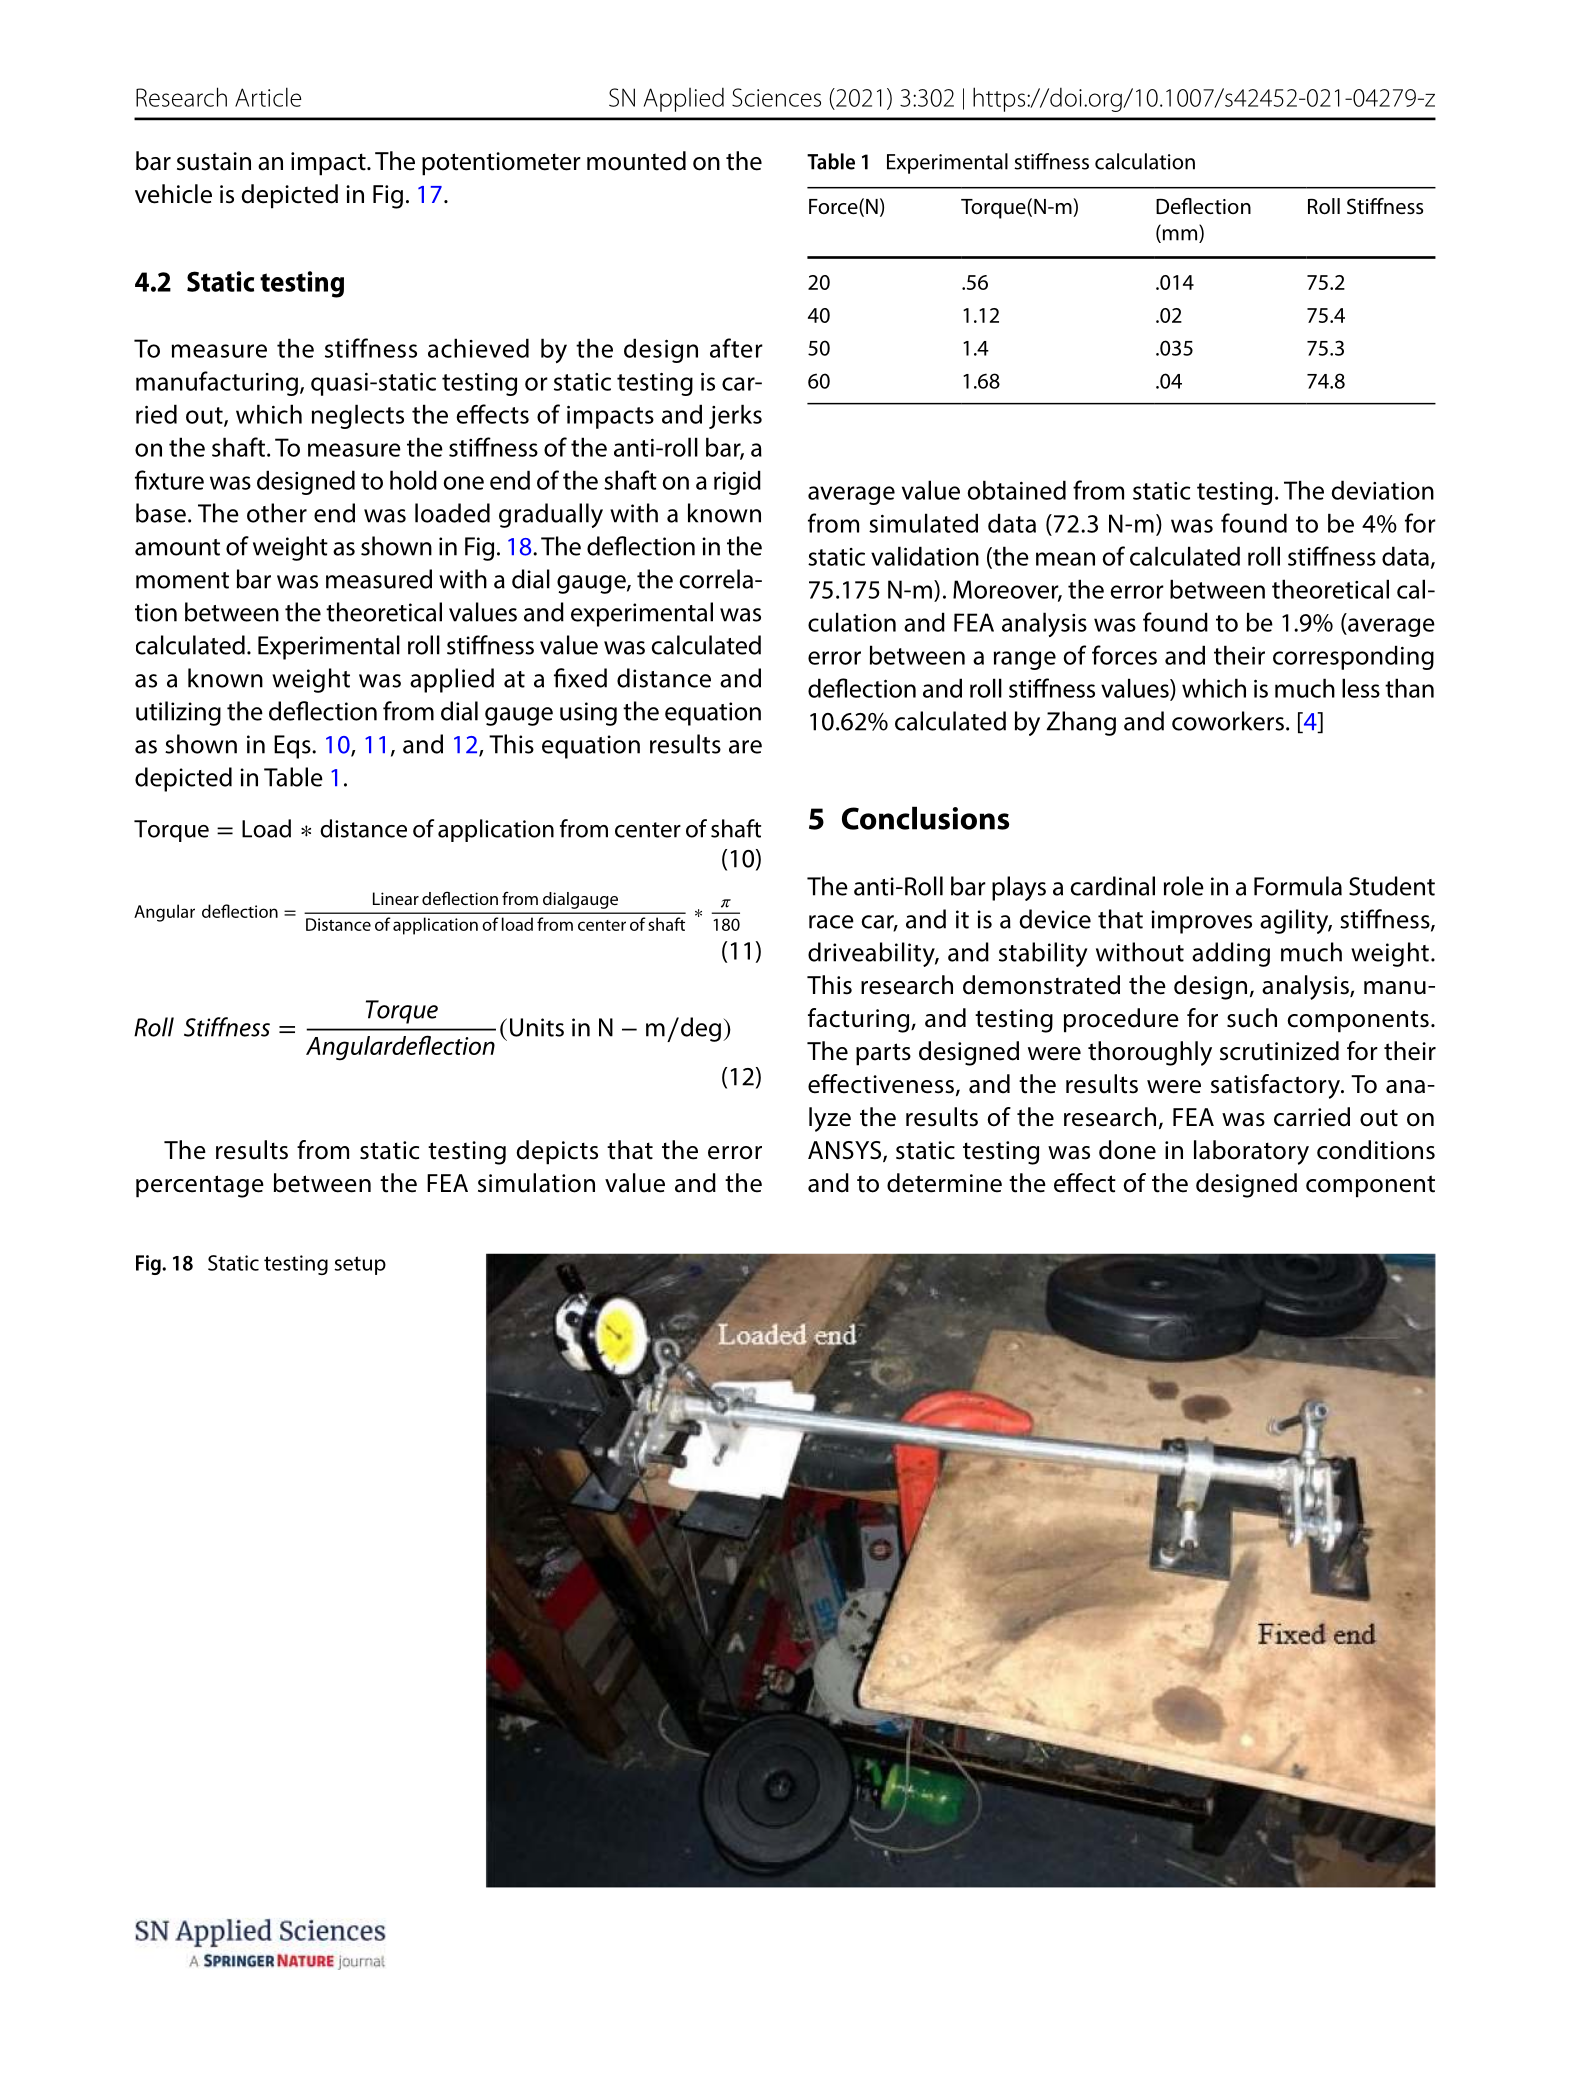  Describe the element at coordinates (360, 1265) in the document. I see `setup` at that location.
